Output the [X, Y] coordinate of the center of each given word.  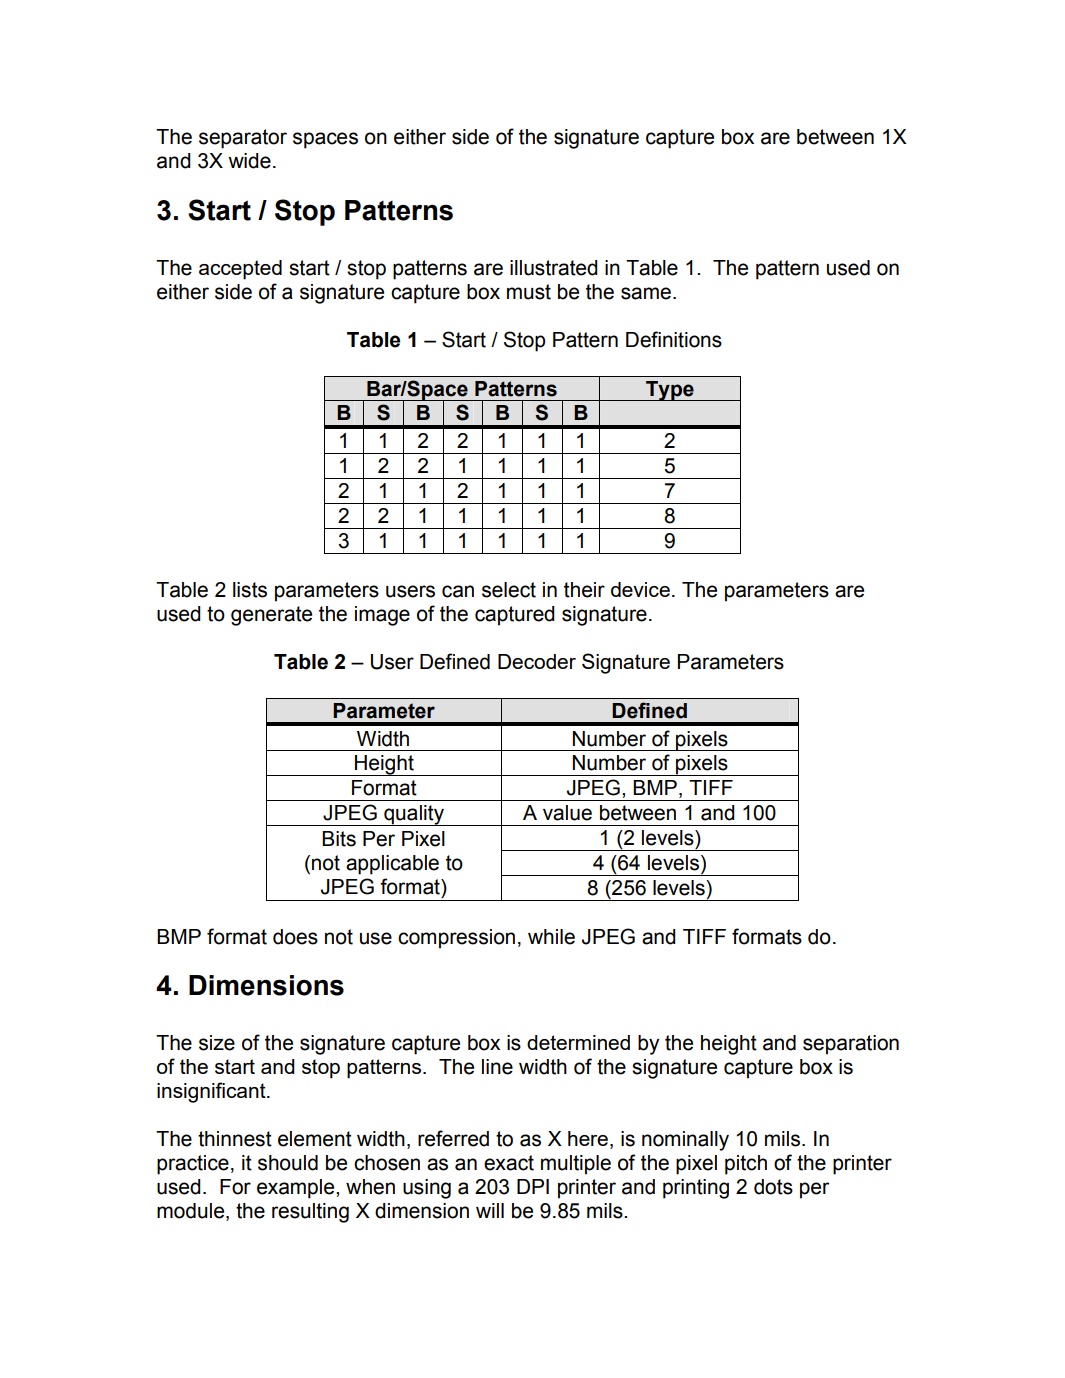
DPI [533, 1186]
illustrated [554, 268]
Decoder [537, 661]
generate [271, 616]
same [646, 293]
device [640, 589]
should [288, 1163]
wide [249, 161]
